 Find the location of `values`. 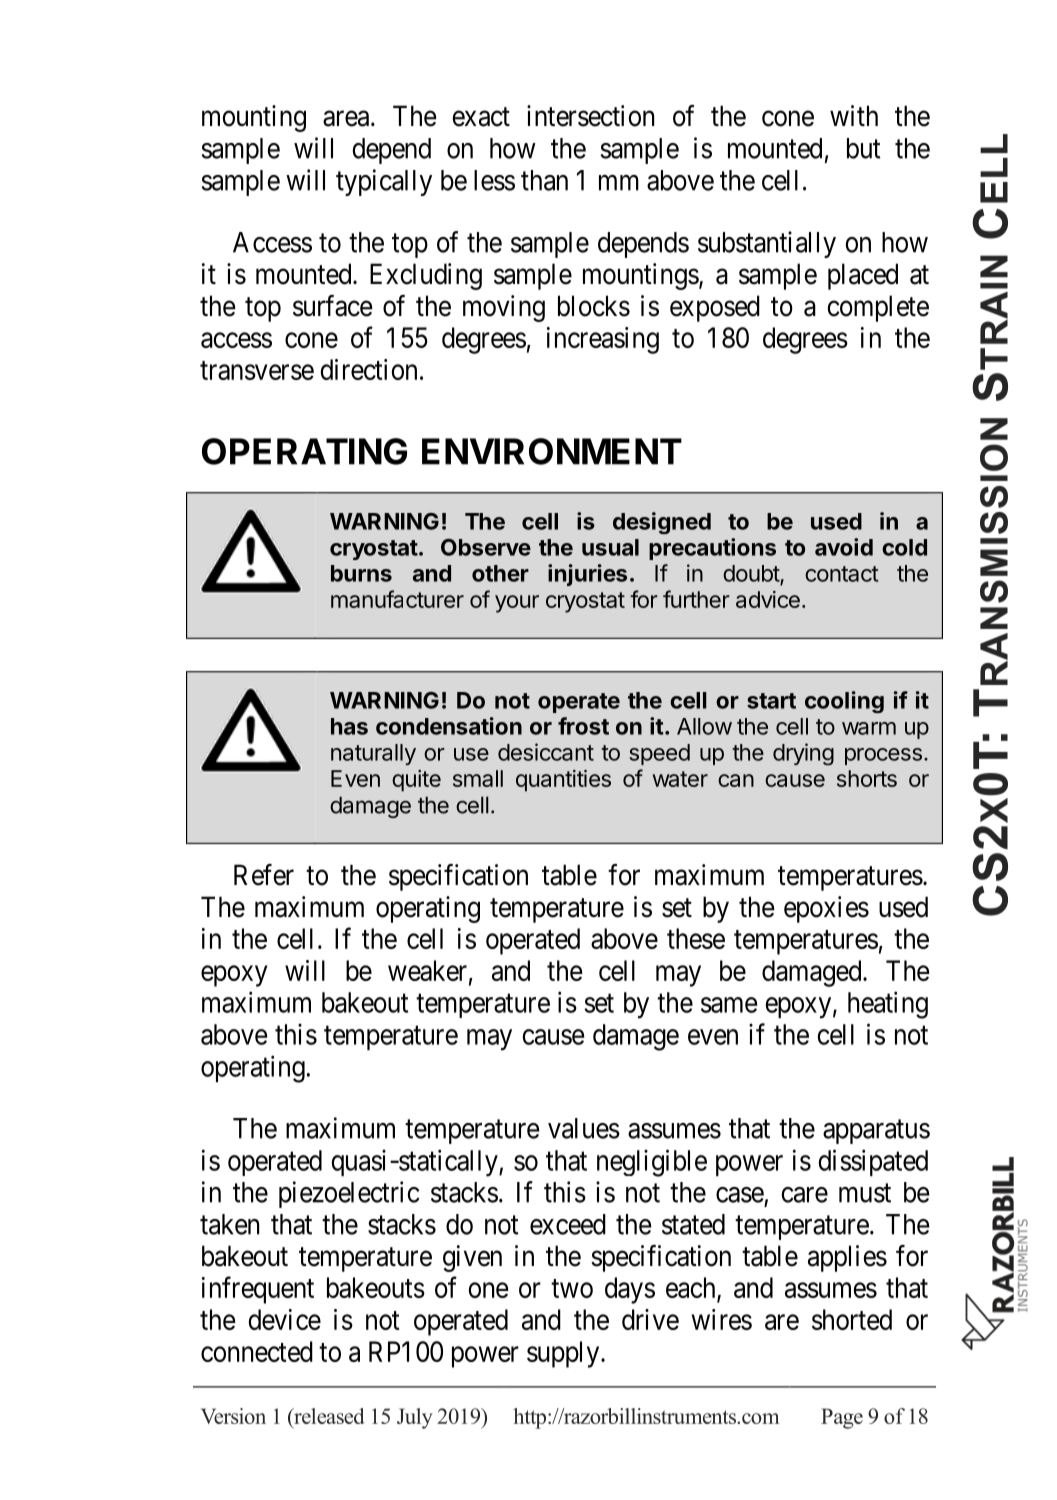

values is located at coordinates (584, 1128).
